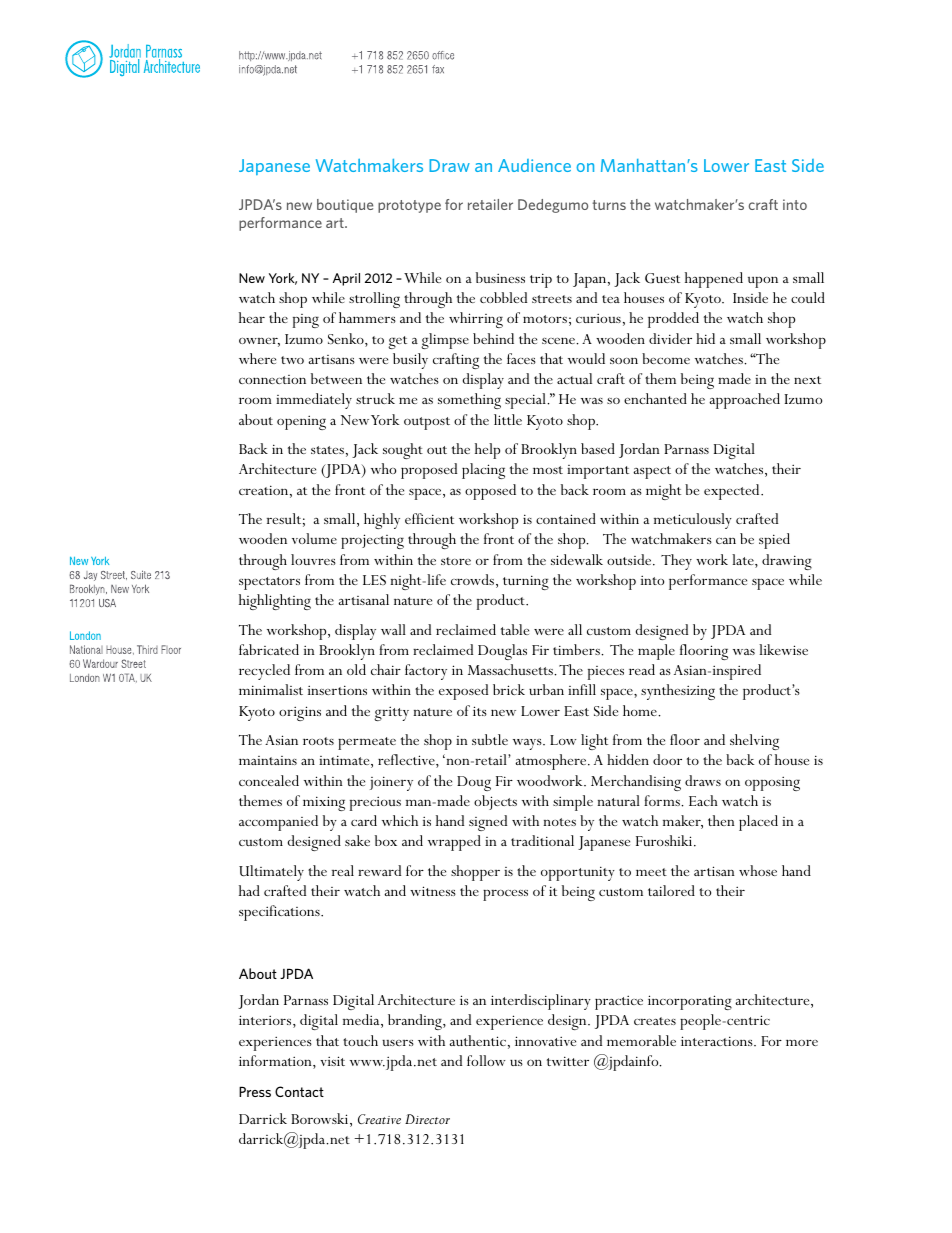  Describe the element at coordinates (299, 1091) in the screenshot. I see `Contact` at that location.
